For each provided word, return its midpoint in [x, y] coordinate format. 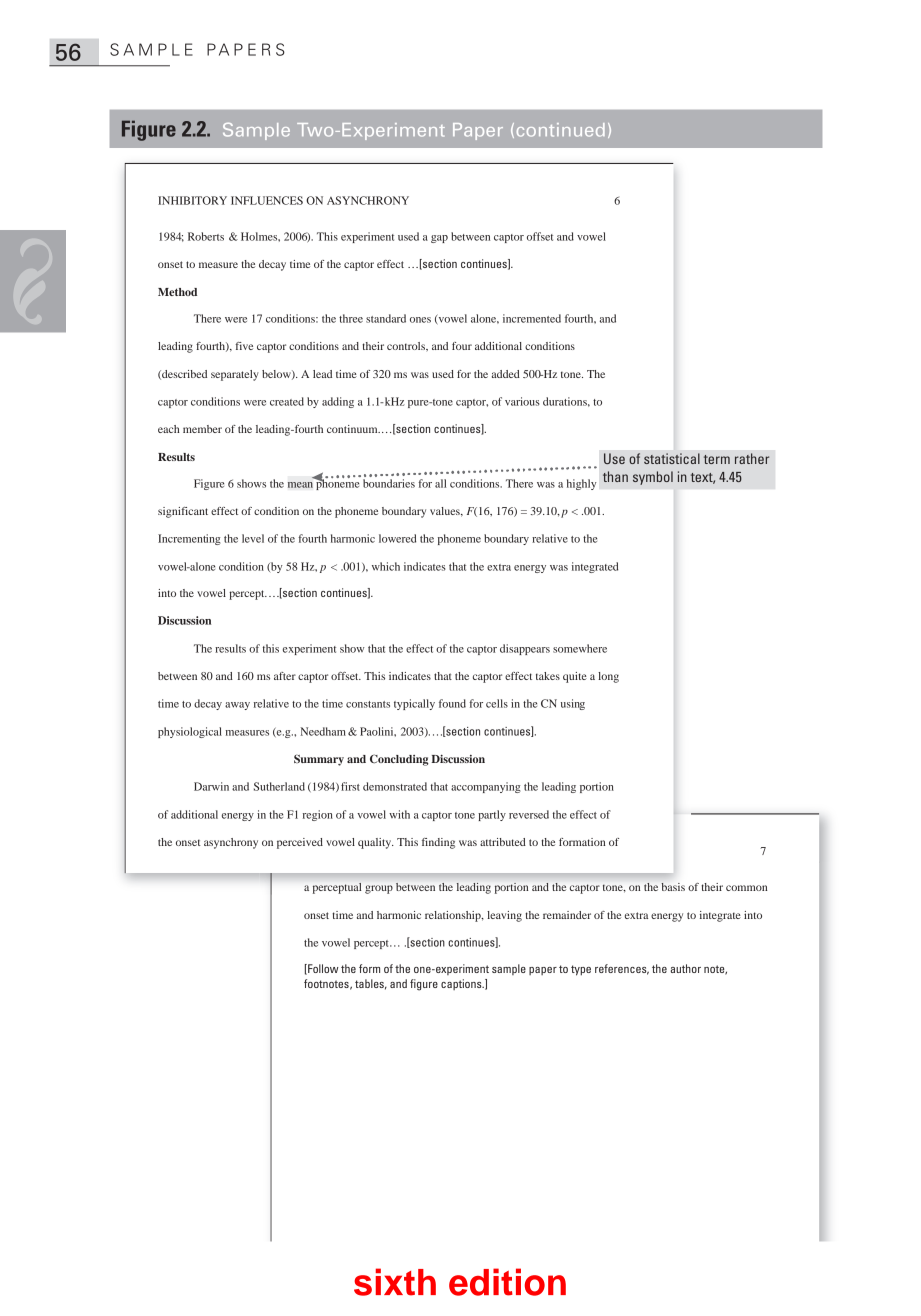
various [522, 401]
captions [462, 984]
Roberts [206, 236]
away [237, 706]
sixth [395, 1282]
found [452, 703]
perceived [300, 843]
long [608, 677]
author [685, 968]
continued [561, 130]
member [202, 429]
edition [507, 1282]
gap [439, 239]
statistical [672, 458]
